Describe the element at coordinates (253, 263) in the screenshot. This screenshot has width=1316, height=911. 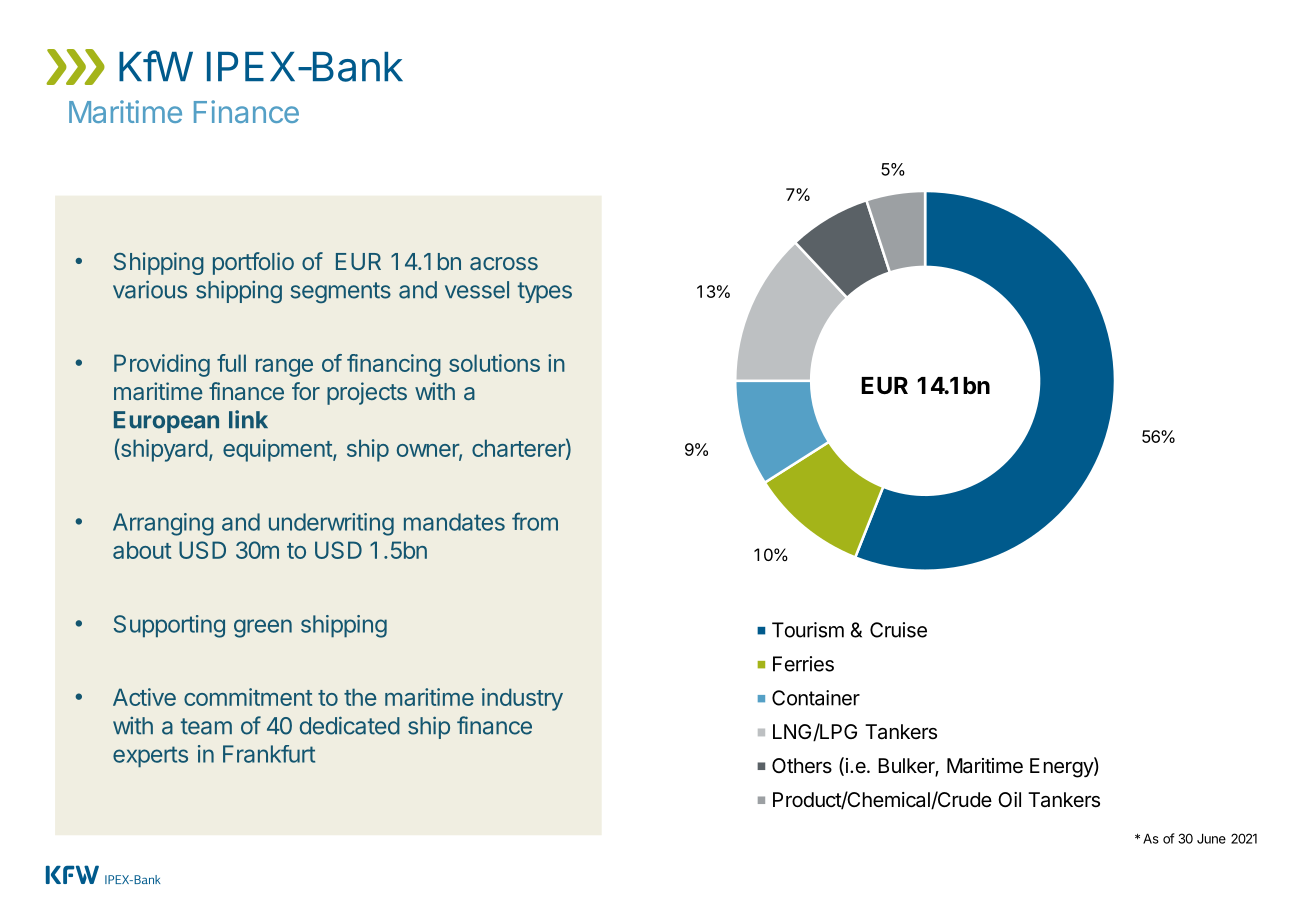
I see `portfolio` at that location.
